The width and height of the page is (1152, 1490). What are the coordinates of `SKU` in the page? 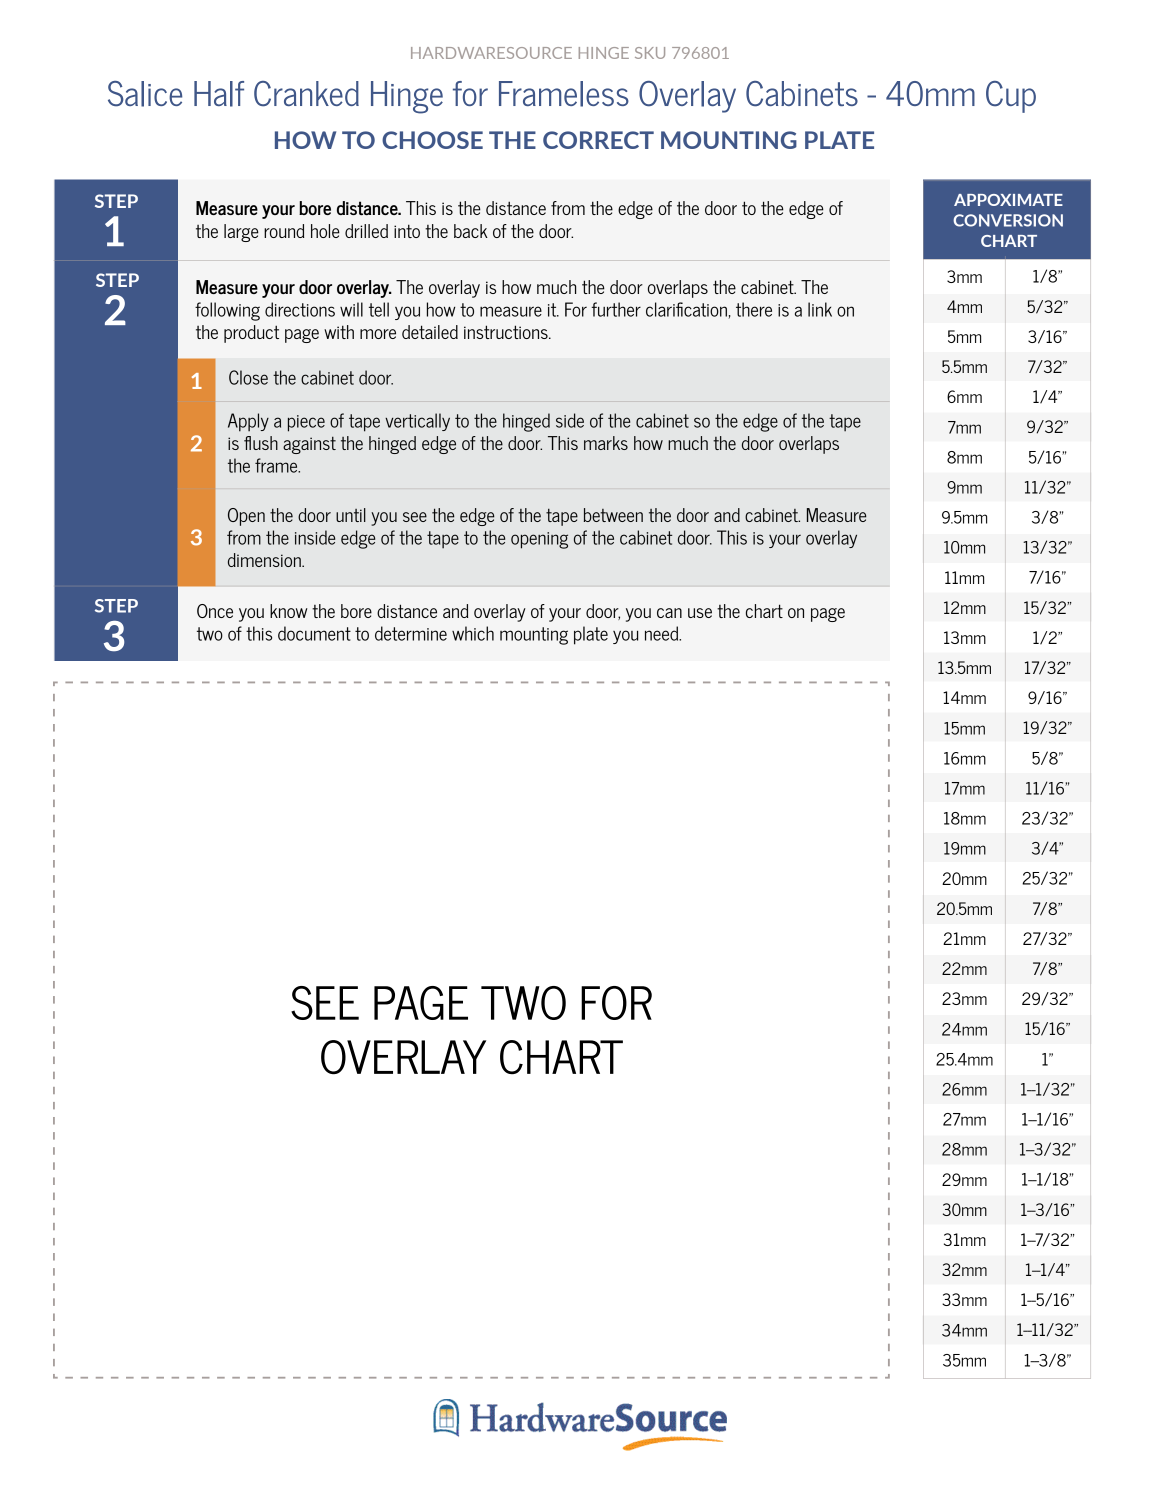 It's located at (650, 53).
